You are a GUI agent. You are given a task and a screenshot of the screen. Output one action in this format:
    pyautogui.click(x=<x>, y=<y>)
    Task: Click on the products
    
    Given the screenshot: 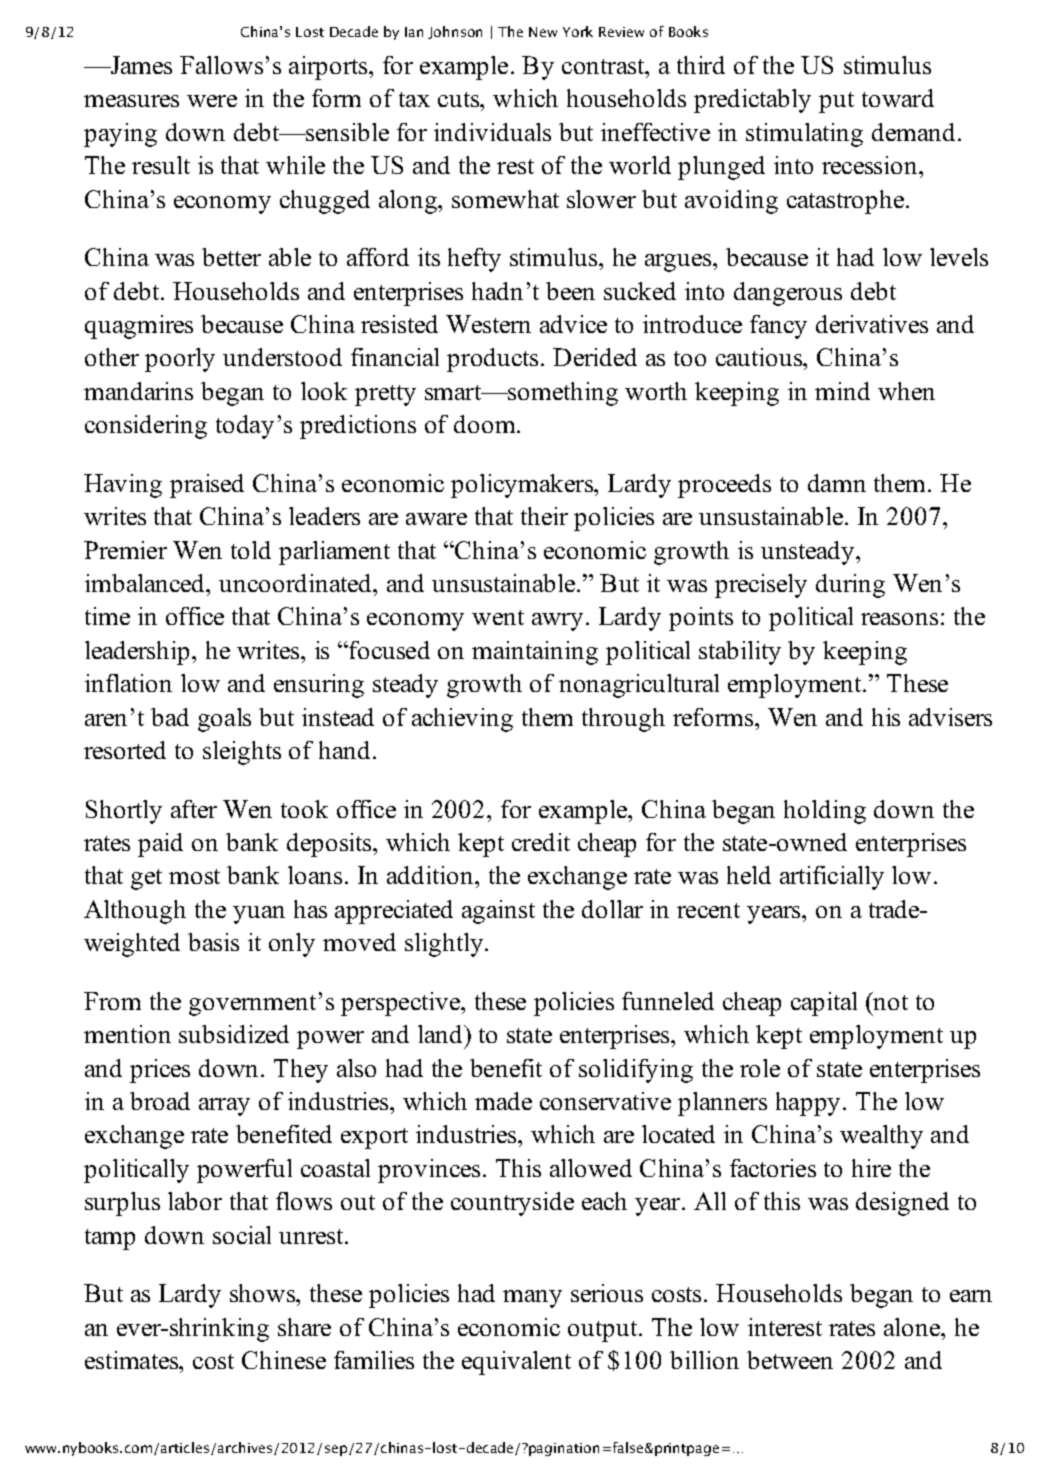 What is the action you would take?
    pyautogui.click(x=494, y=360)
